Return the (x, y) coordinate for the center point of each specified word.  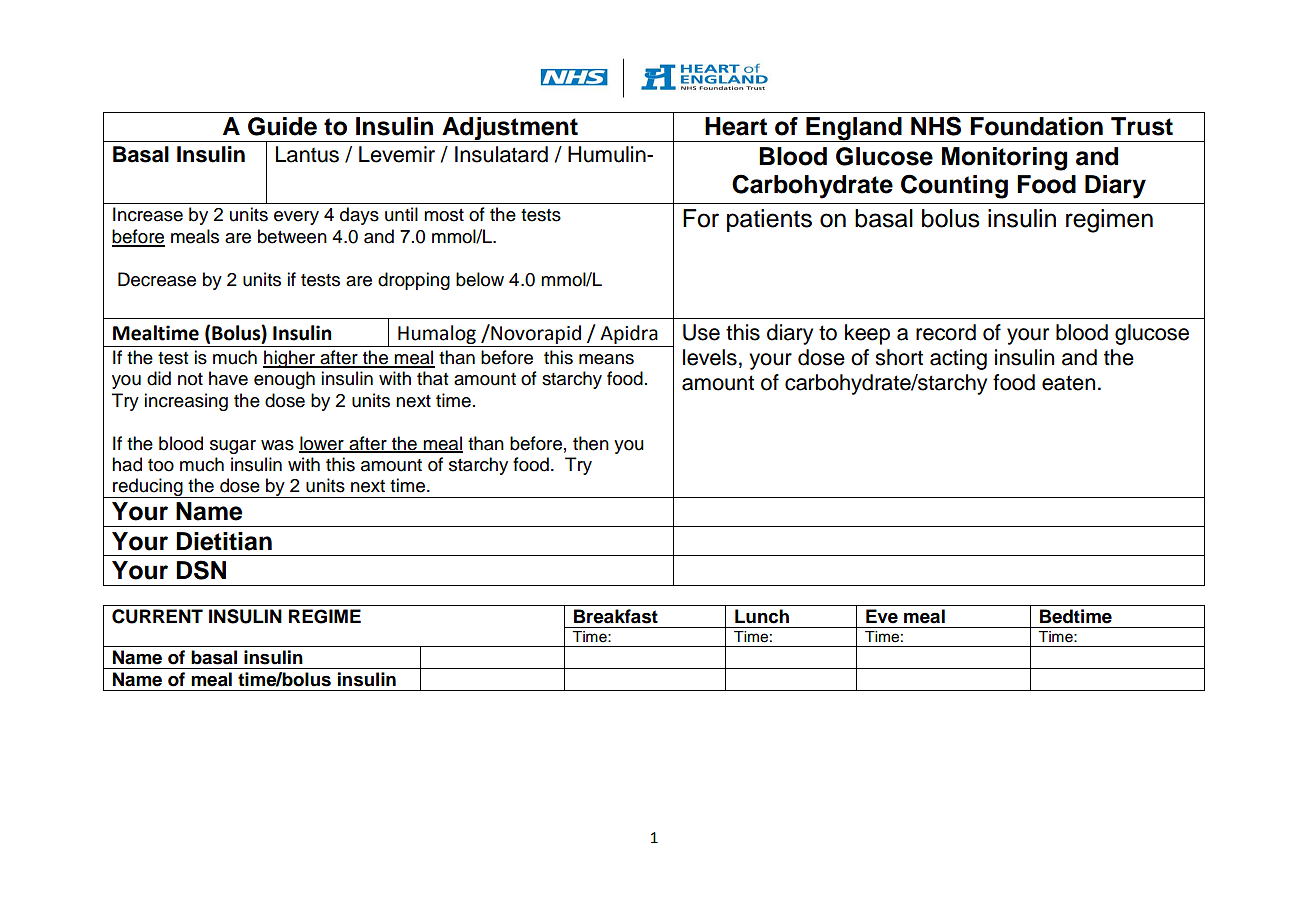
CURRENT (157, 616)
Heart (736, 126)
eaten (1068, 383)
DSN (201, 570)
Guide (282, 126)
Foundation (1036, 126)
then (591, 443)
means (606, 359)
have (228, 378)
